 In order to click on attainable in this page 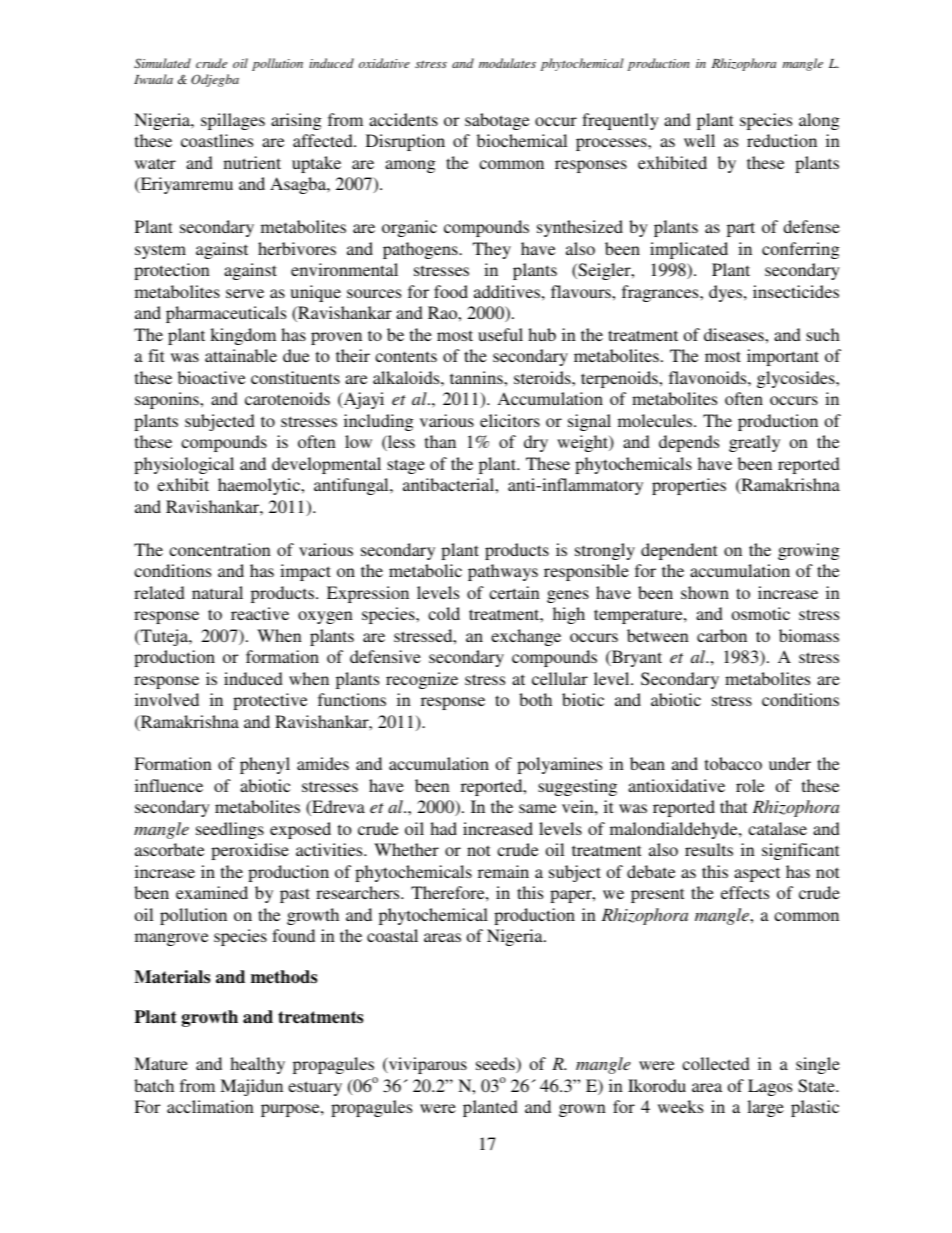, I will do `click(241, 355)`.
